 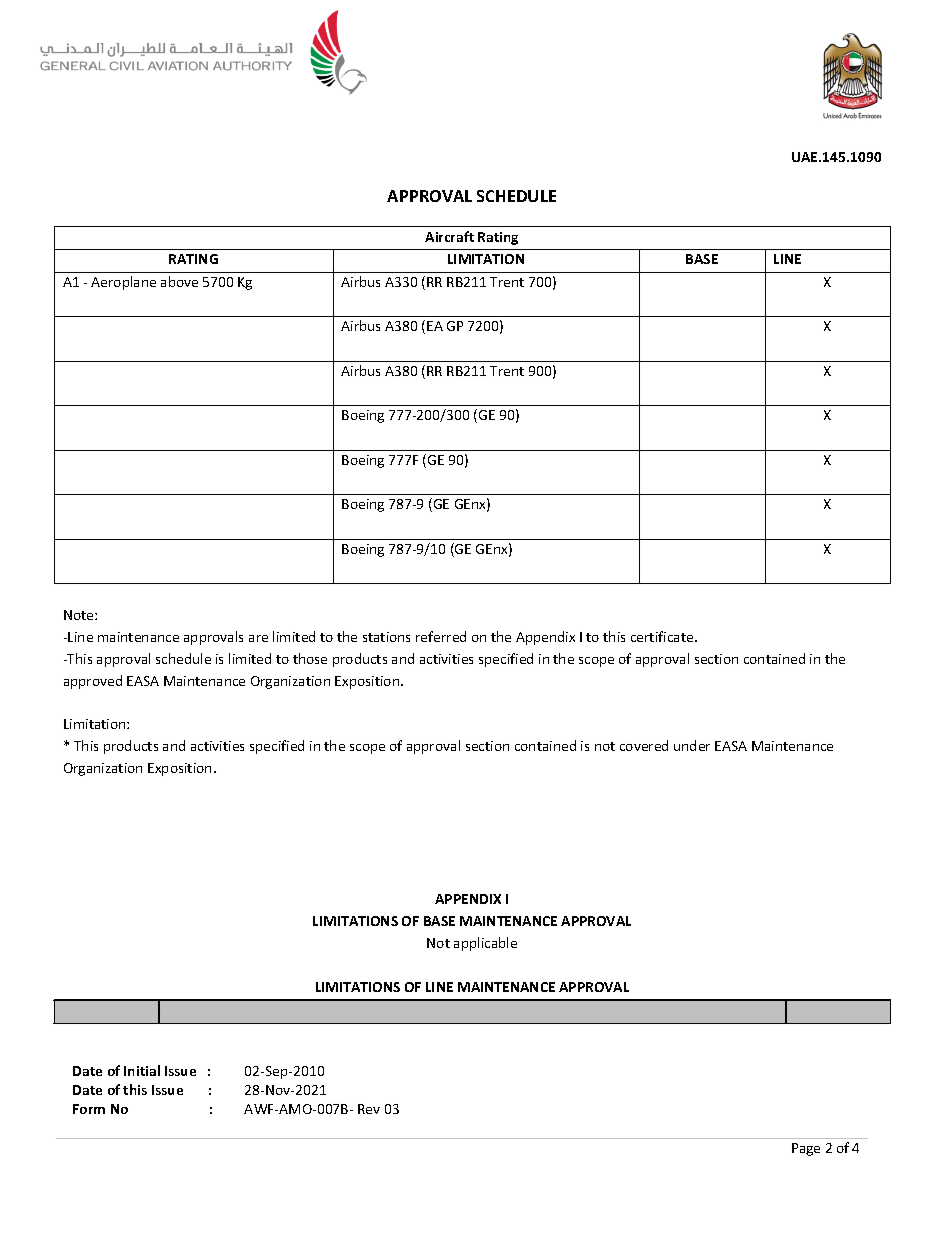 What do you see at coordinates (123, 283) in the screenshot?
I see `Aeroplane` at bounding box center [123, 283].
